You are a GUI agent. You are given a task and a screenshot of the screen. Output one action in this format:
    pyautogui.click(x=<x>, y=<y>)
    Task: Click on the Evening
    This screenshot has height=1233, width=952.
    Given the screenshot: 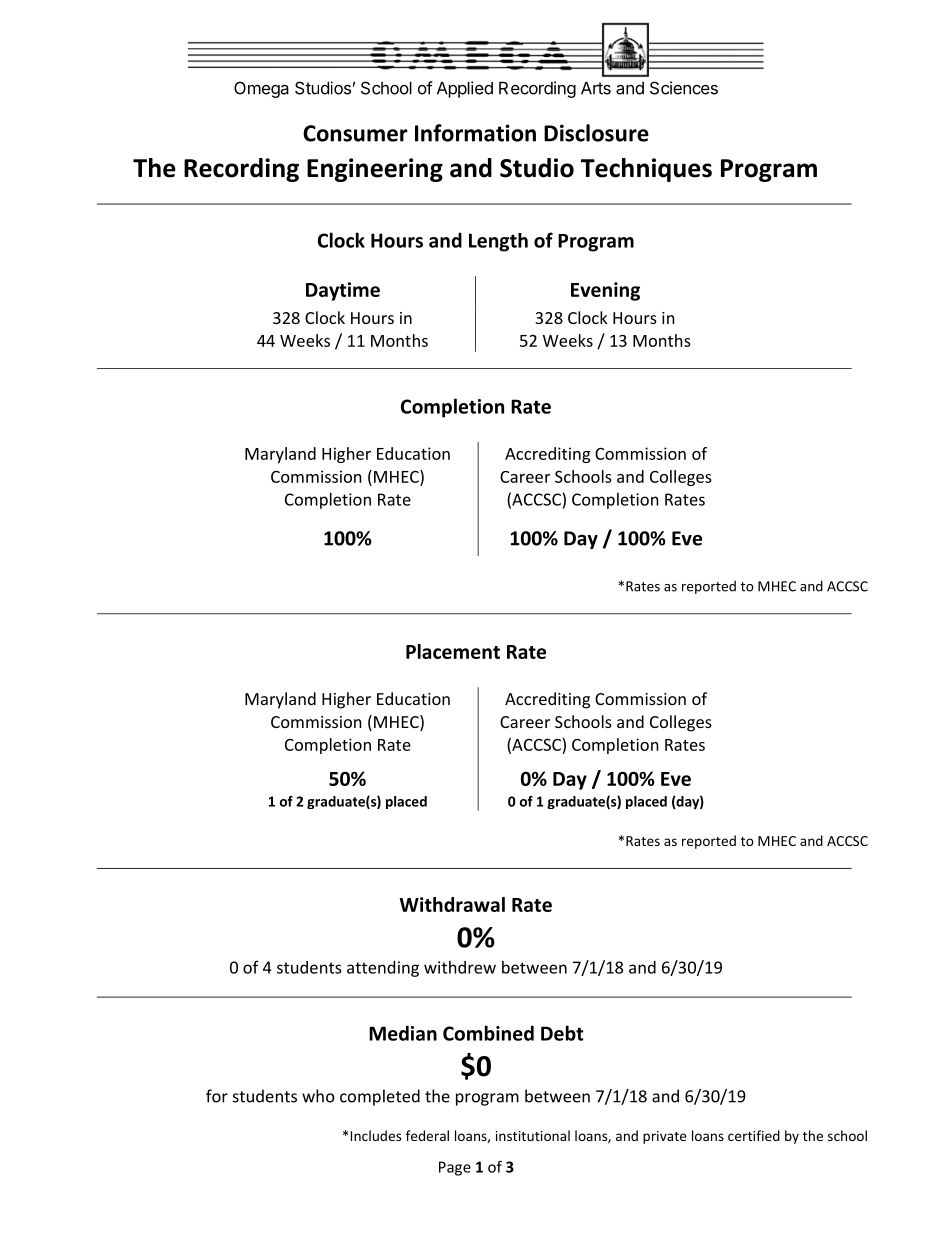 What is the action you would take?
    pyautogui.click(x=605, y=291)
